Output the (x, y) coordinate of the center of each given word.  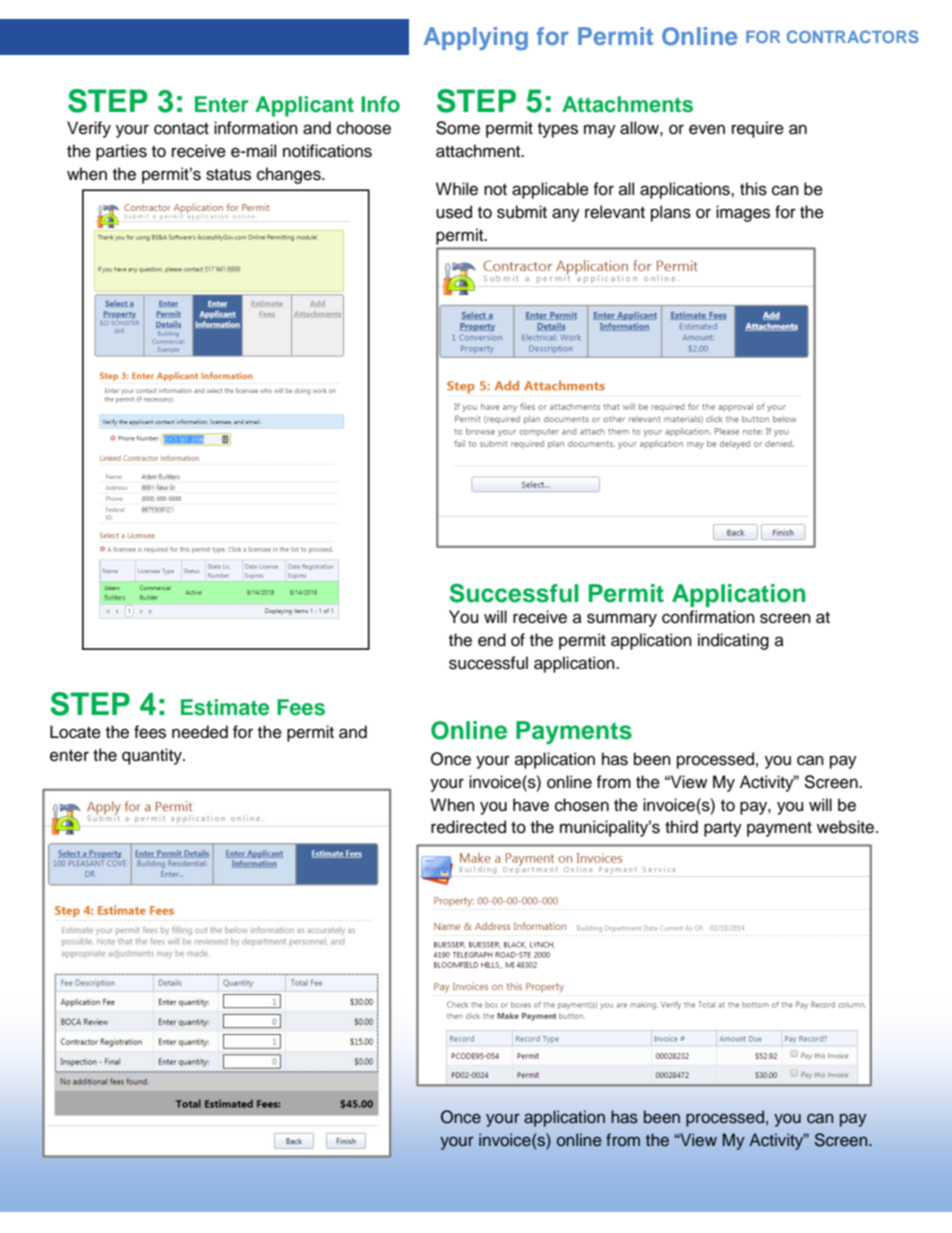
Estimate (225, 707)
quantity (153, 756)
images (743, 213)
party (723, 829)
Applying (476, 38)
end (492, 640)
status (228, 175)
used (454, 212)
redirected (468, 827)
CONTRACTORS (853, 36)
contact (181, 129)
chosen (582, 805)
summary (622, 620)
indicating (733, 641)
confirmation (708, 617)
